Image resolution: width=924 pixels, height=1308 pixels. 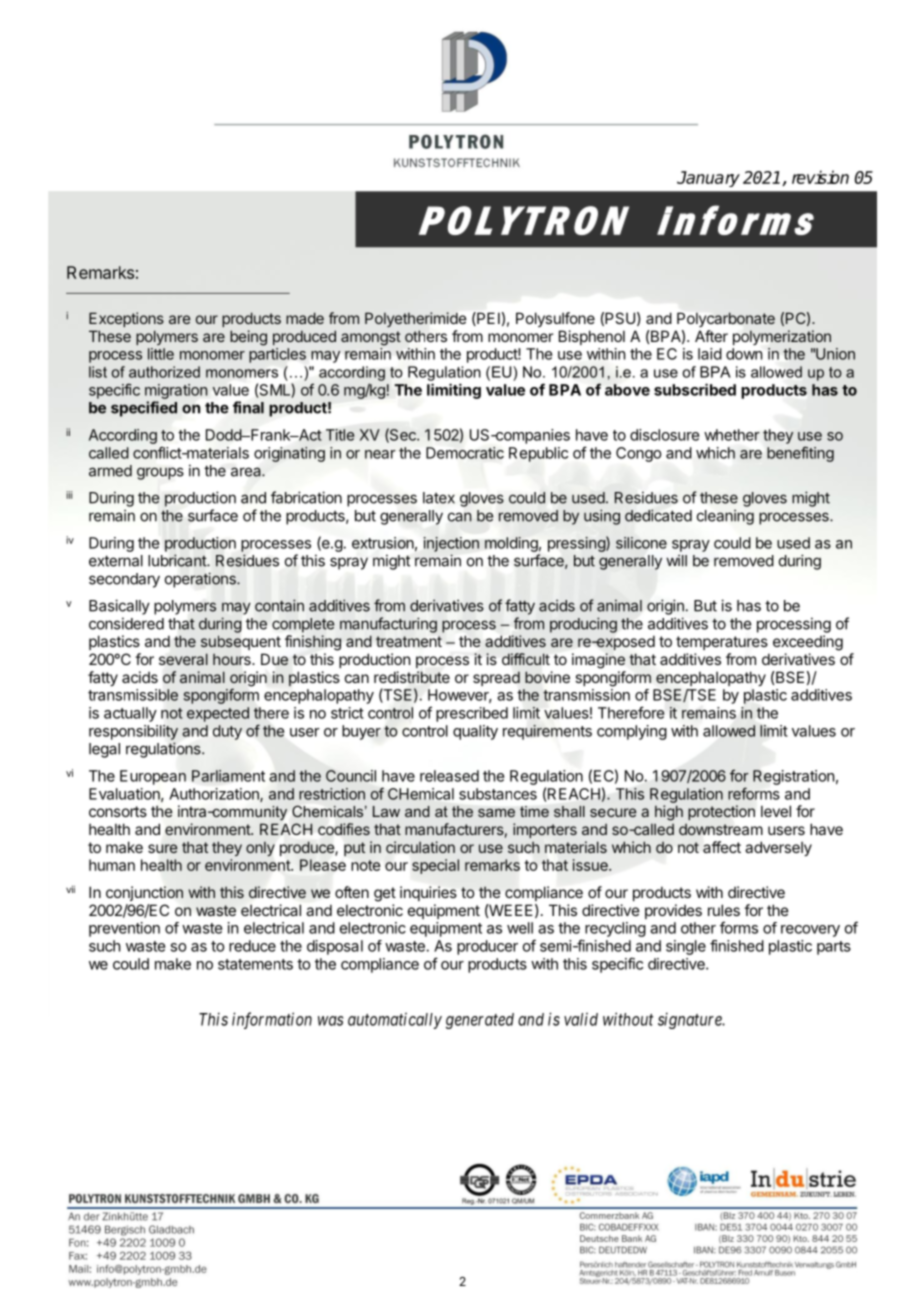 I want to click on groups, so click(x=160, y=473).
